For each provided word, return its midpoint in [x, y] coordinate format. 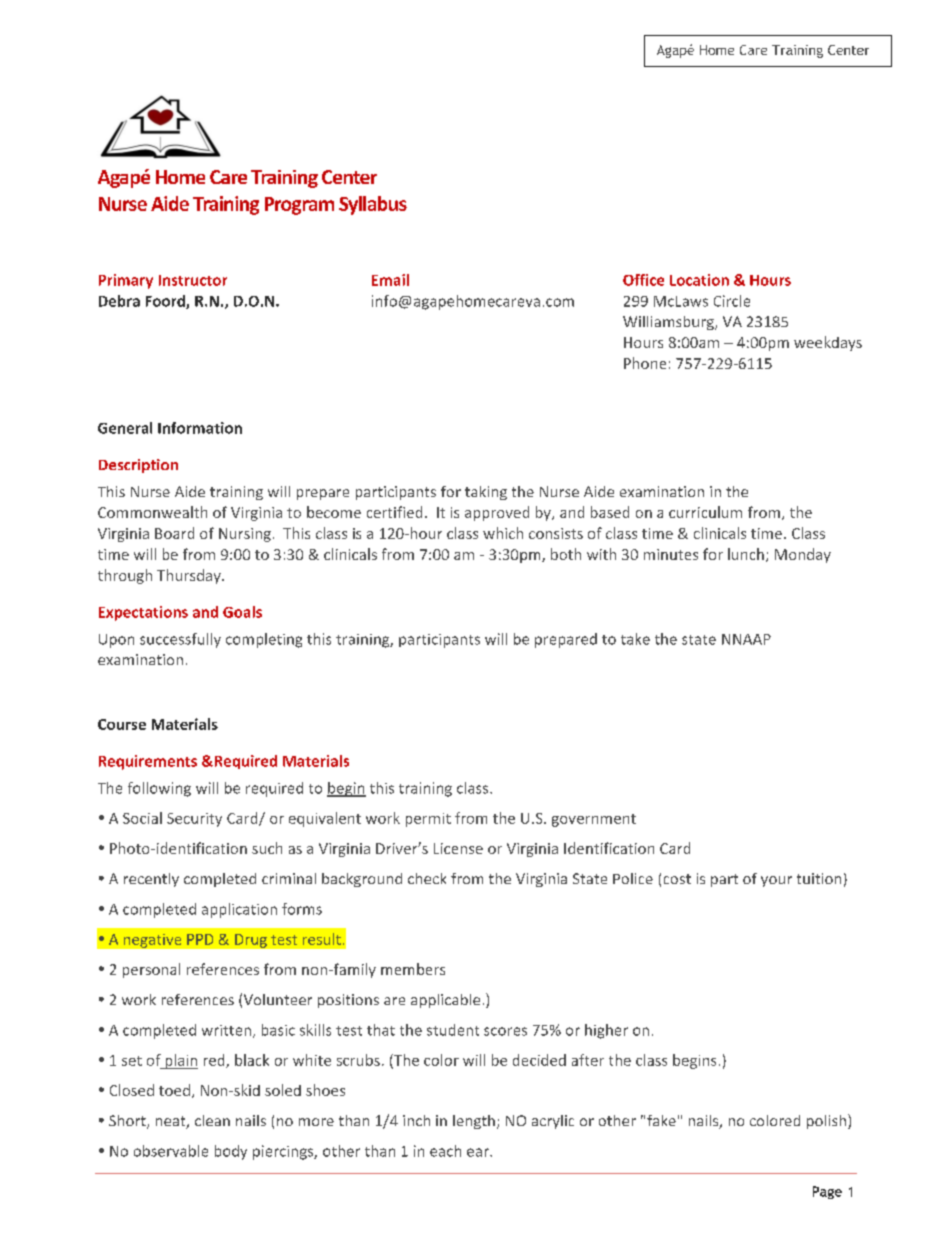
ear [479, 1152]
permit [428, 820]
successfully [180, 640]
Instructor [193, 280]
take [635, 639]
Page [827, 1192]
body [231, 1152]
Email [390, 280]
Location [699, 280]
